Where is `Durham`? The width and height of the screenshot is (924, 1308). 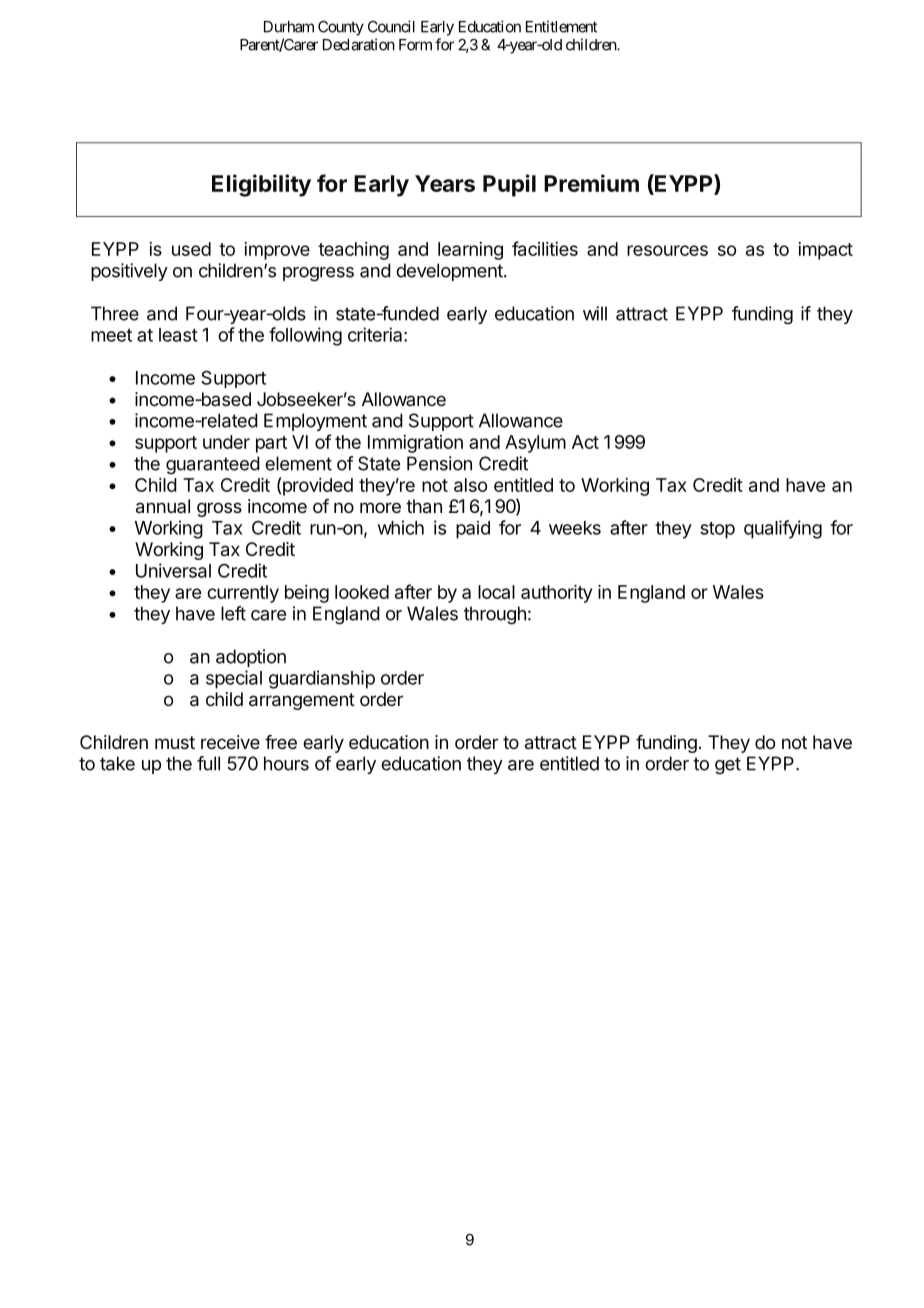 Durham is located at coordinates (289, 27).
